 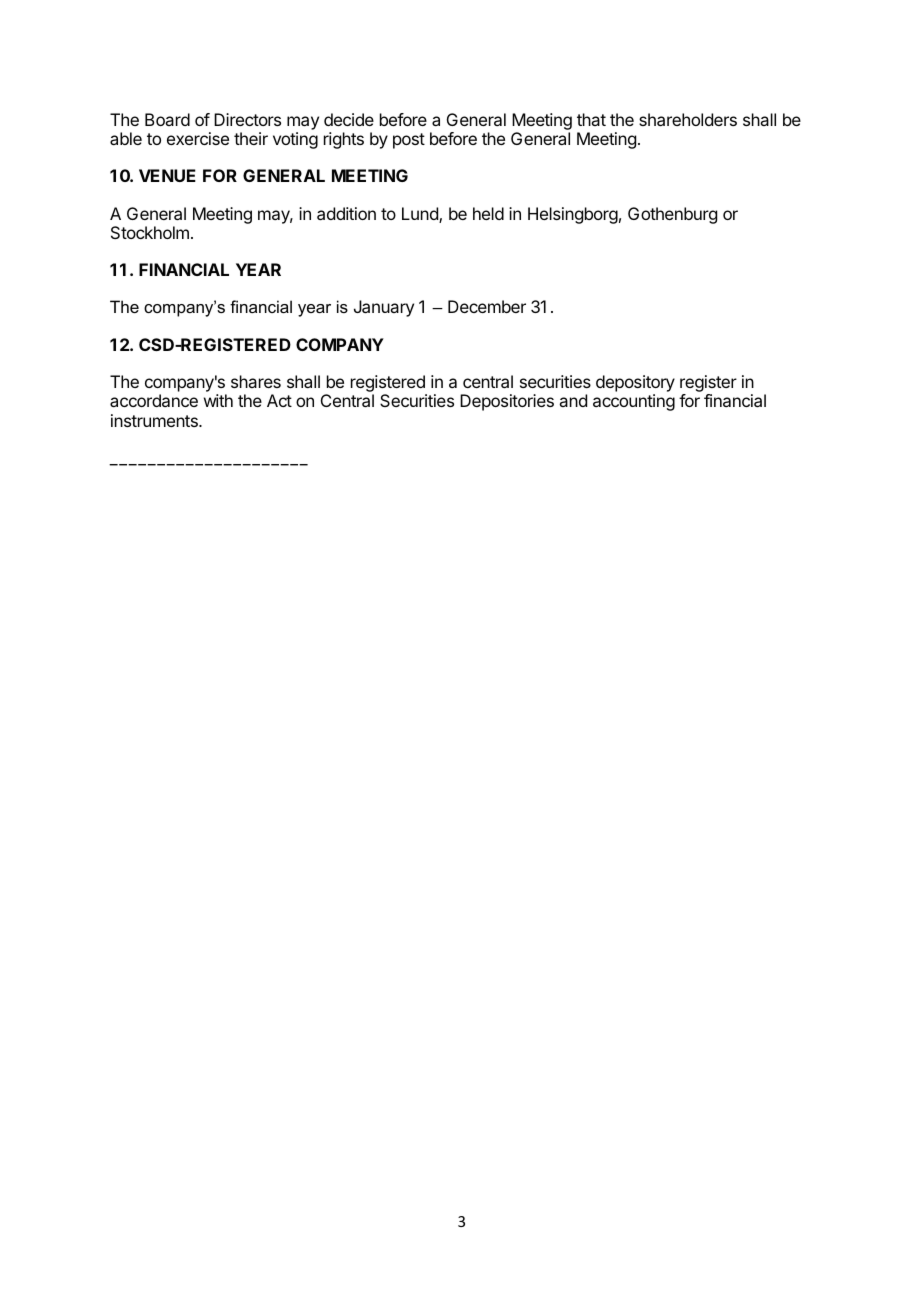 What do you see at coordinates (421, 215) in the image?
I see `Lund` at bounding box center [421, 215].
